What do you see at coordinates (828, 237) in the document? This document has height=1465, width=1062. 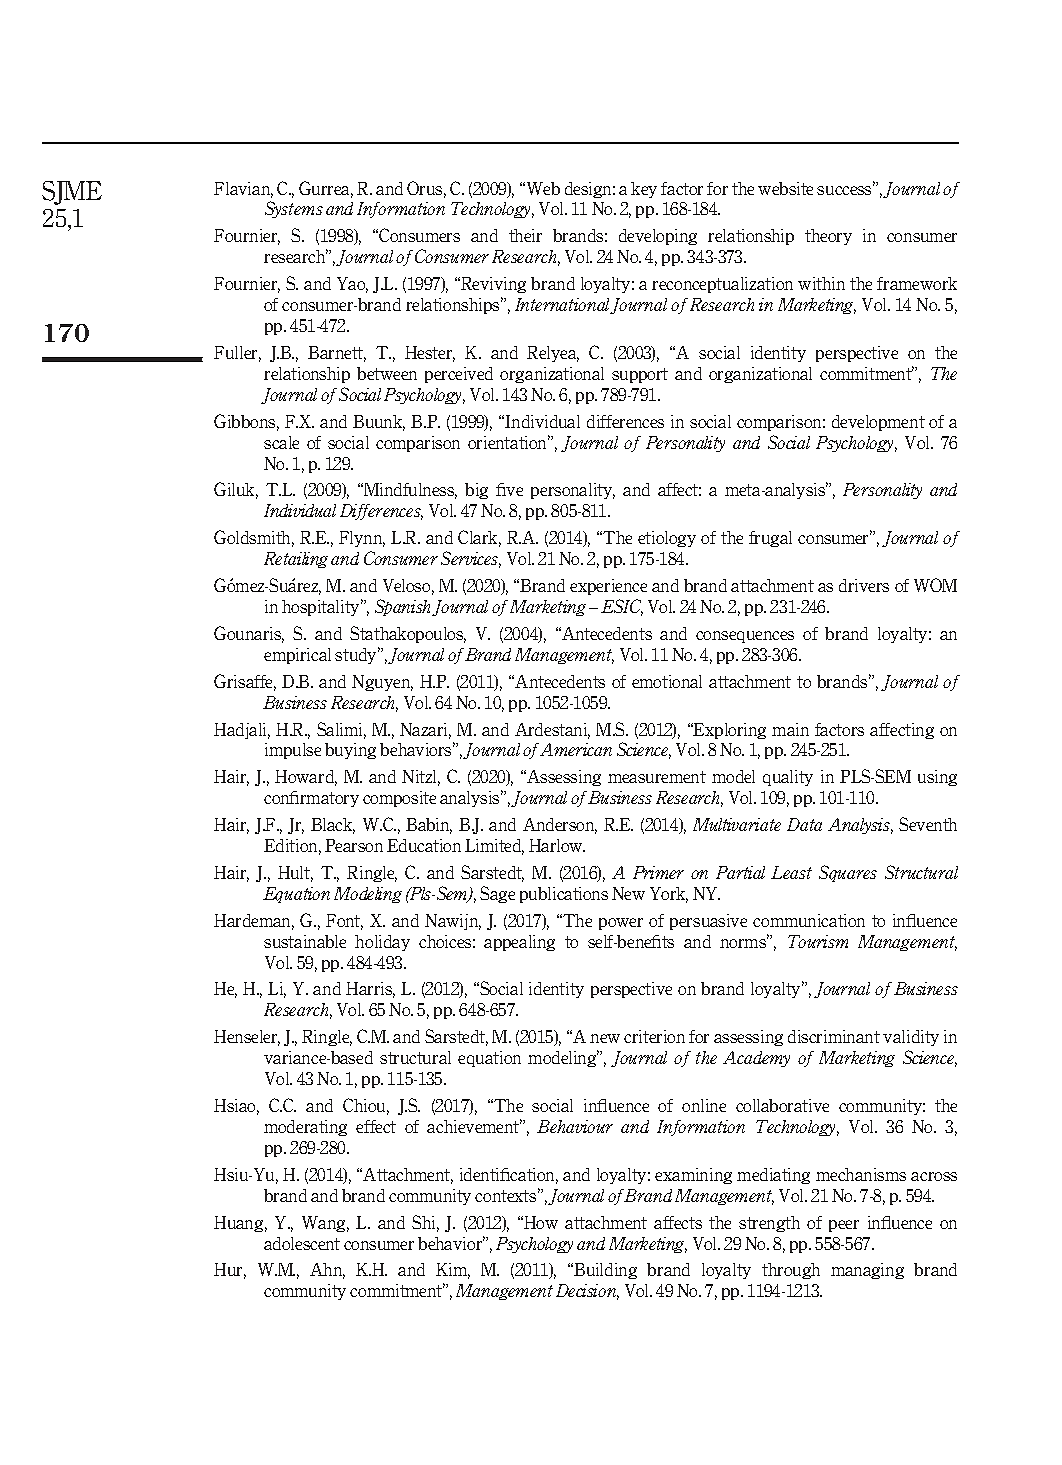 I see `theory` at bounding box center [828, 237].
